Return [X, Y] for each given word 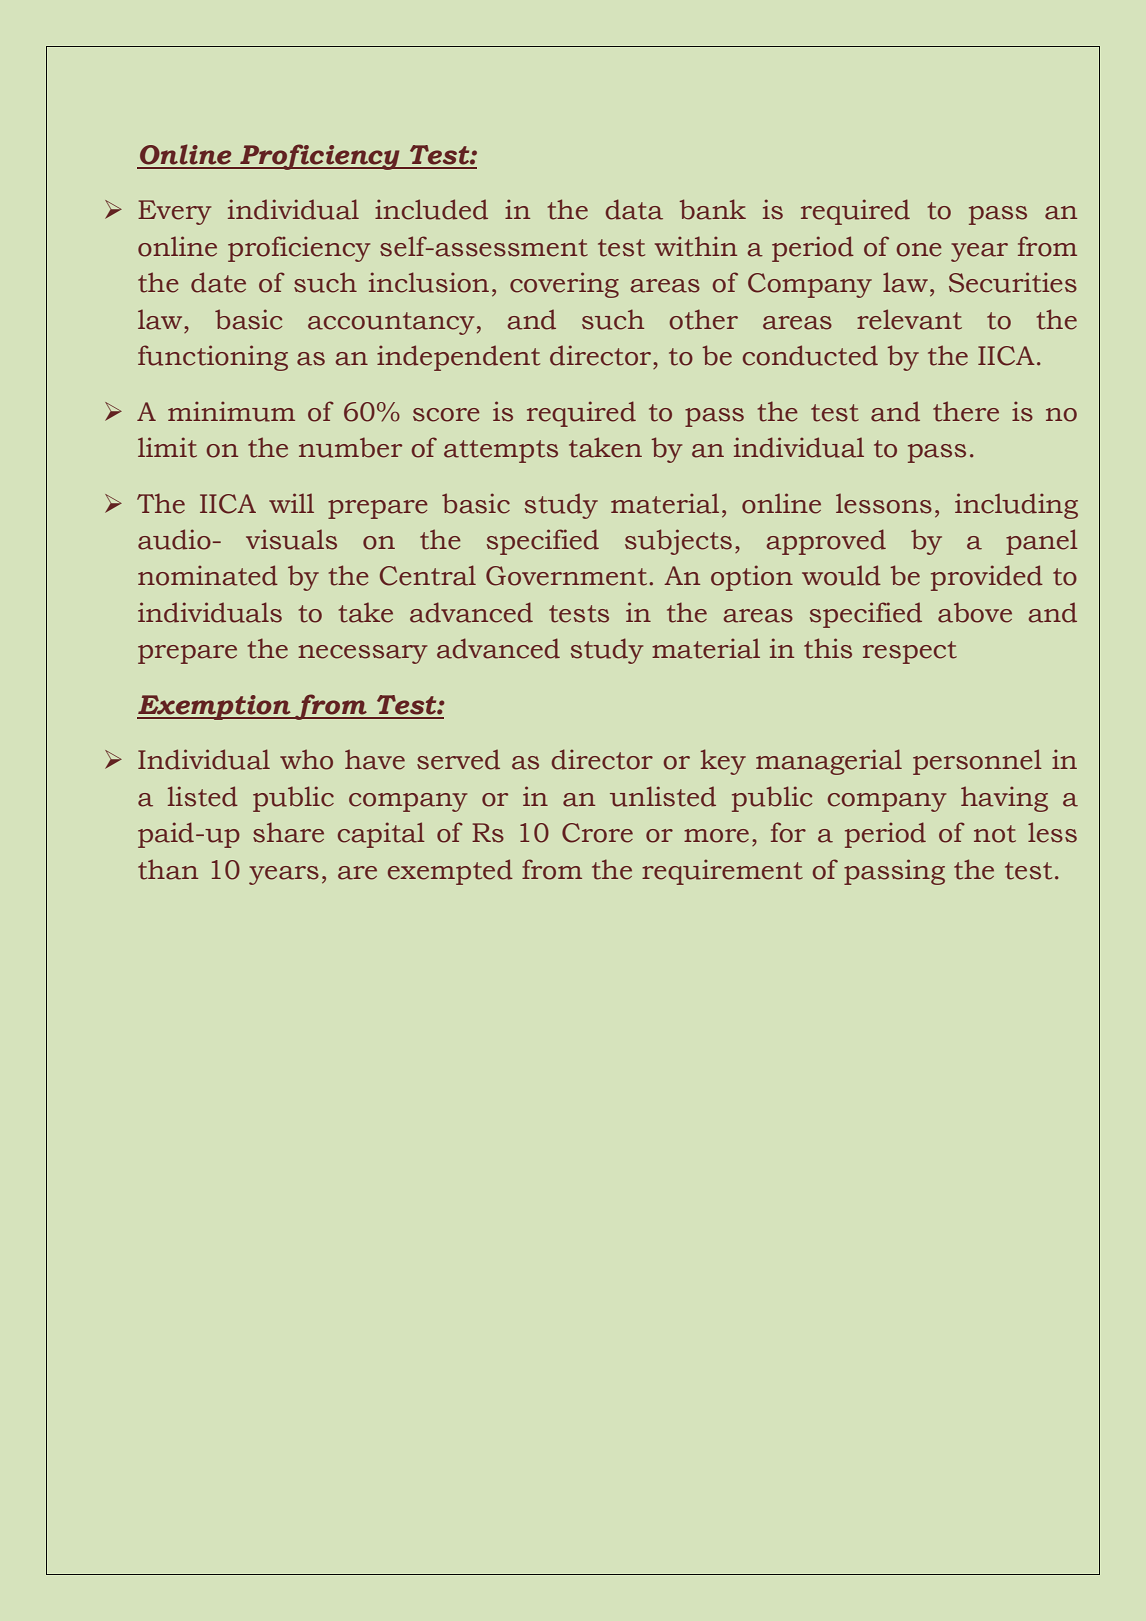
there [966, 411]
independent [458, 358]
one [919, 250]
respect [910, 652]
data [634, 209]
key [723, 762]
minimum [231, 411]
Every [174, 212]
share [288, 832]
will [291, 503]
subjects [678, 542]
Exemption [215, 707]
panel [1042, 542]
